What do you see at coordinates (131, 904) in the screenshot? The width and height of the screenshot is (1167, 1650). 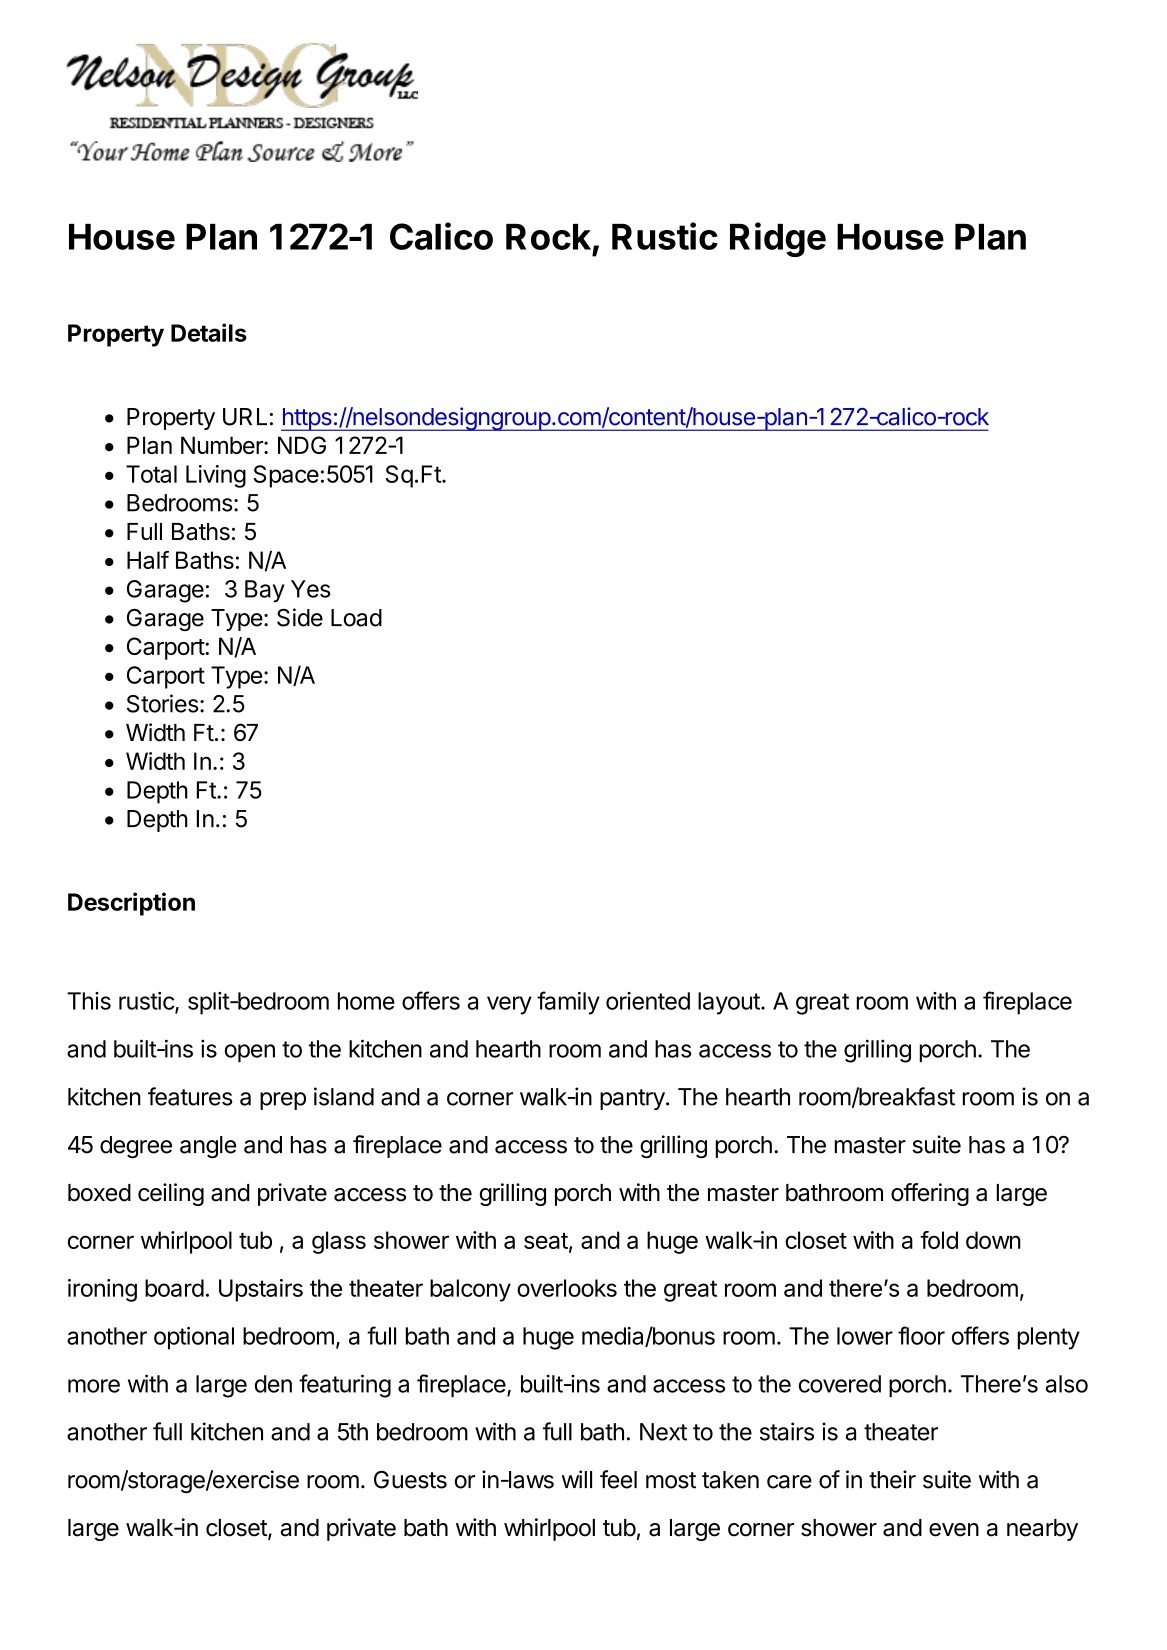 I see `Description` at bounding box center [131, 904].
